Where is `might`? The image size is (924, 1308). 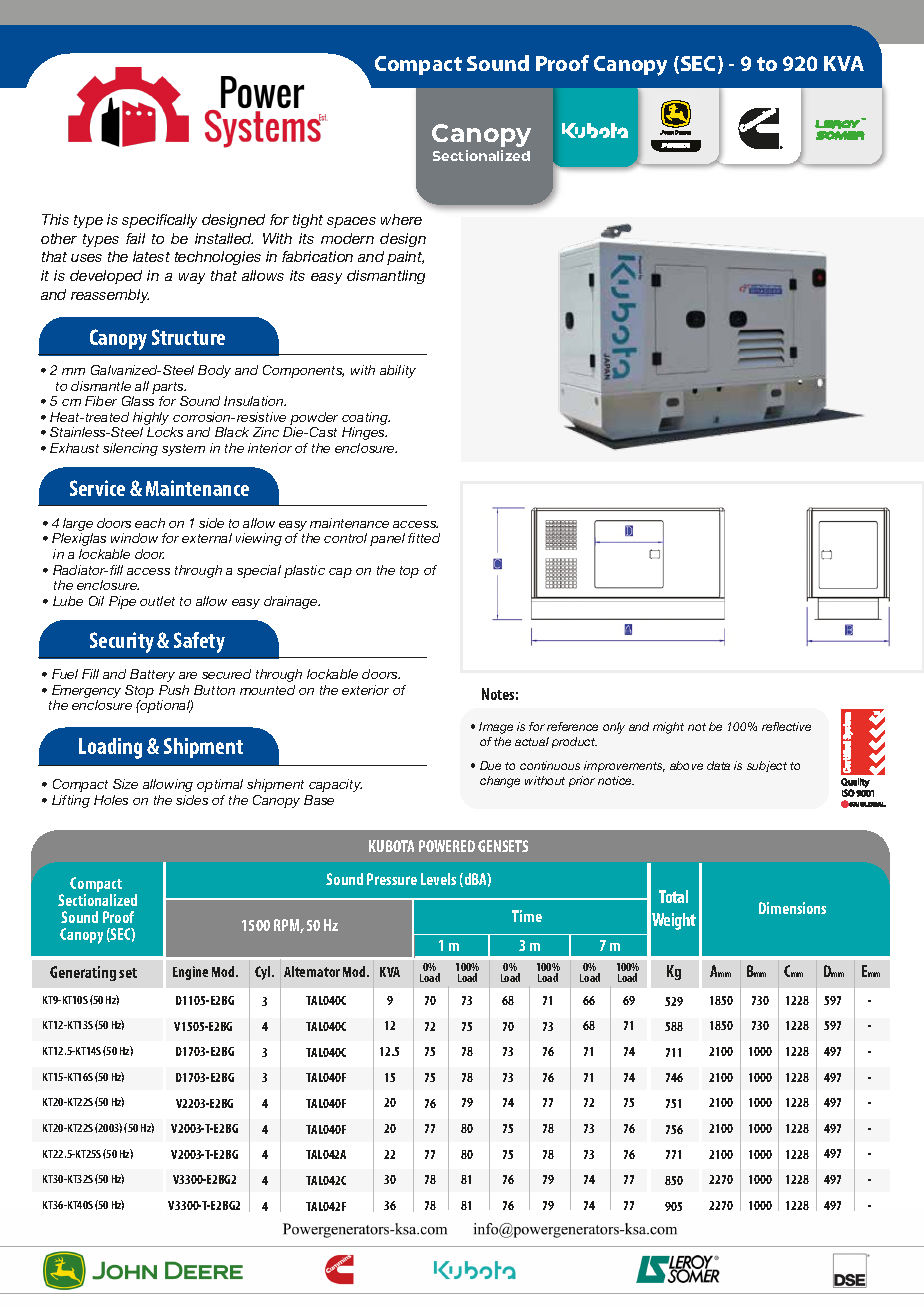 might is located at coordinates (668, 728).
